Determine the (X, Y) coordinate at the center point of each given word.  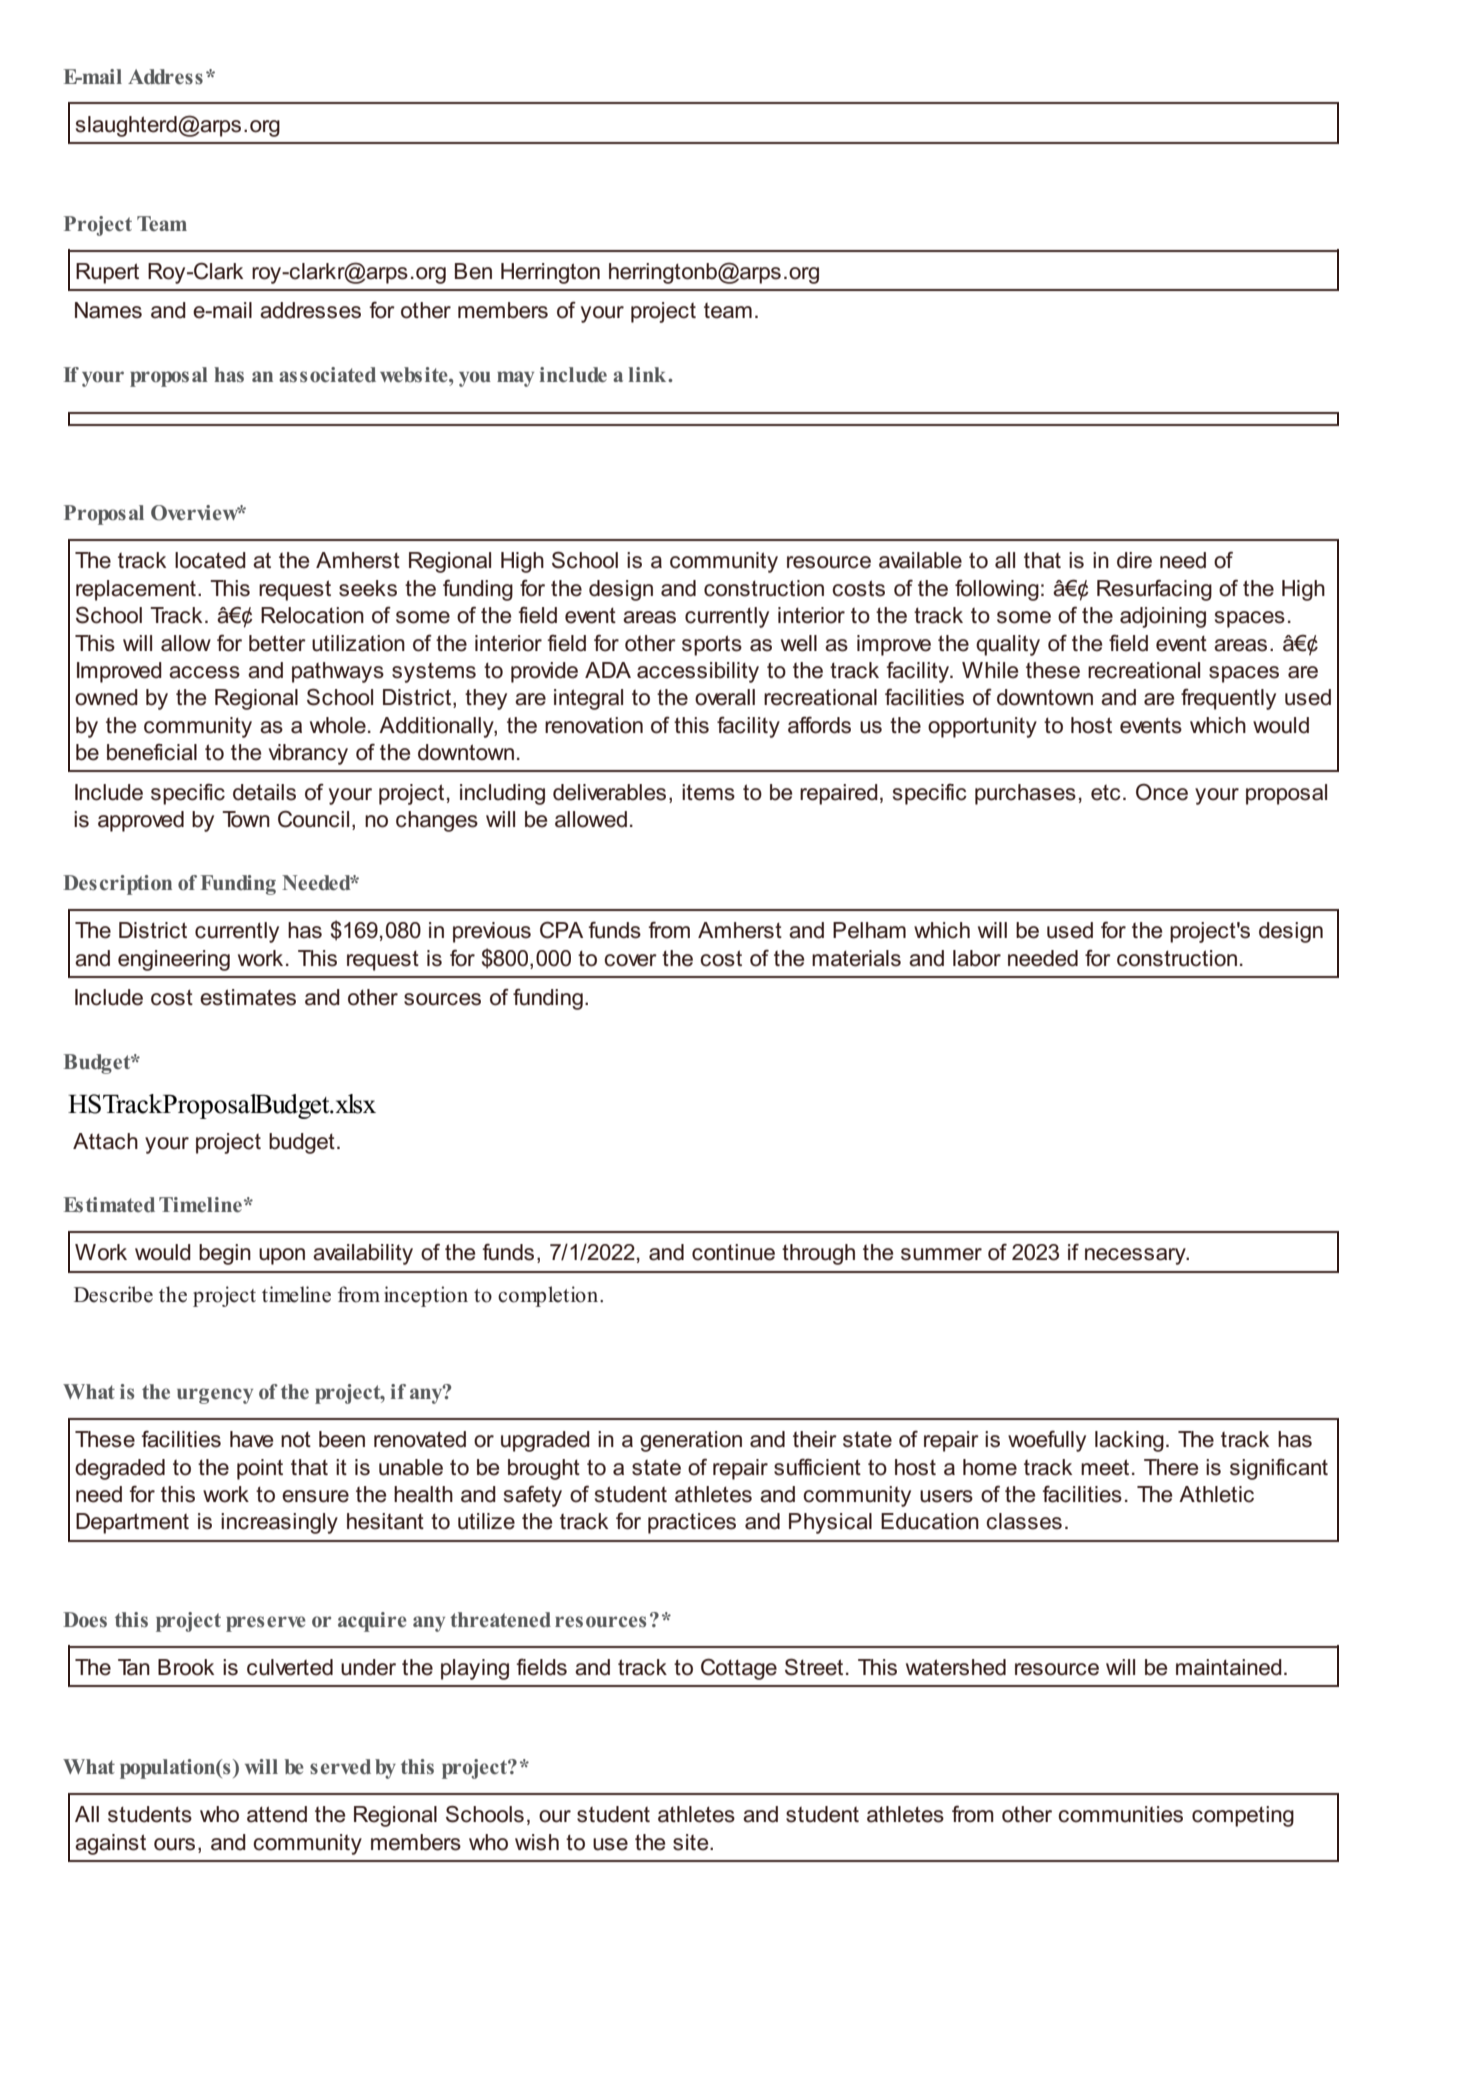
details (264, 792)
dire (1134, 560)
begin (225, 1254)
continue (733, 1252)
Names (108, 310)
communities (1120, 1814)
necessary (1136, 1256)
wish (537, 1842)
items (708, 792)
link (648, 374)
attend (277, 1814)
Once (1162, 792)
